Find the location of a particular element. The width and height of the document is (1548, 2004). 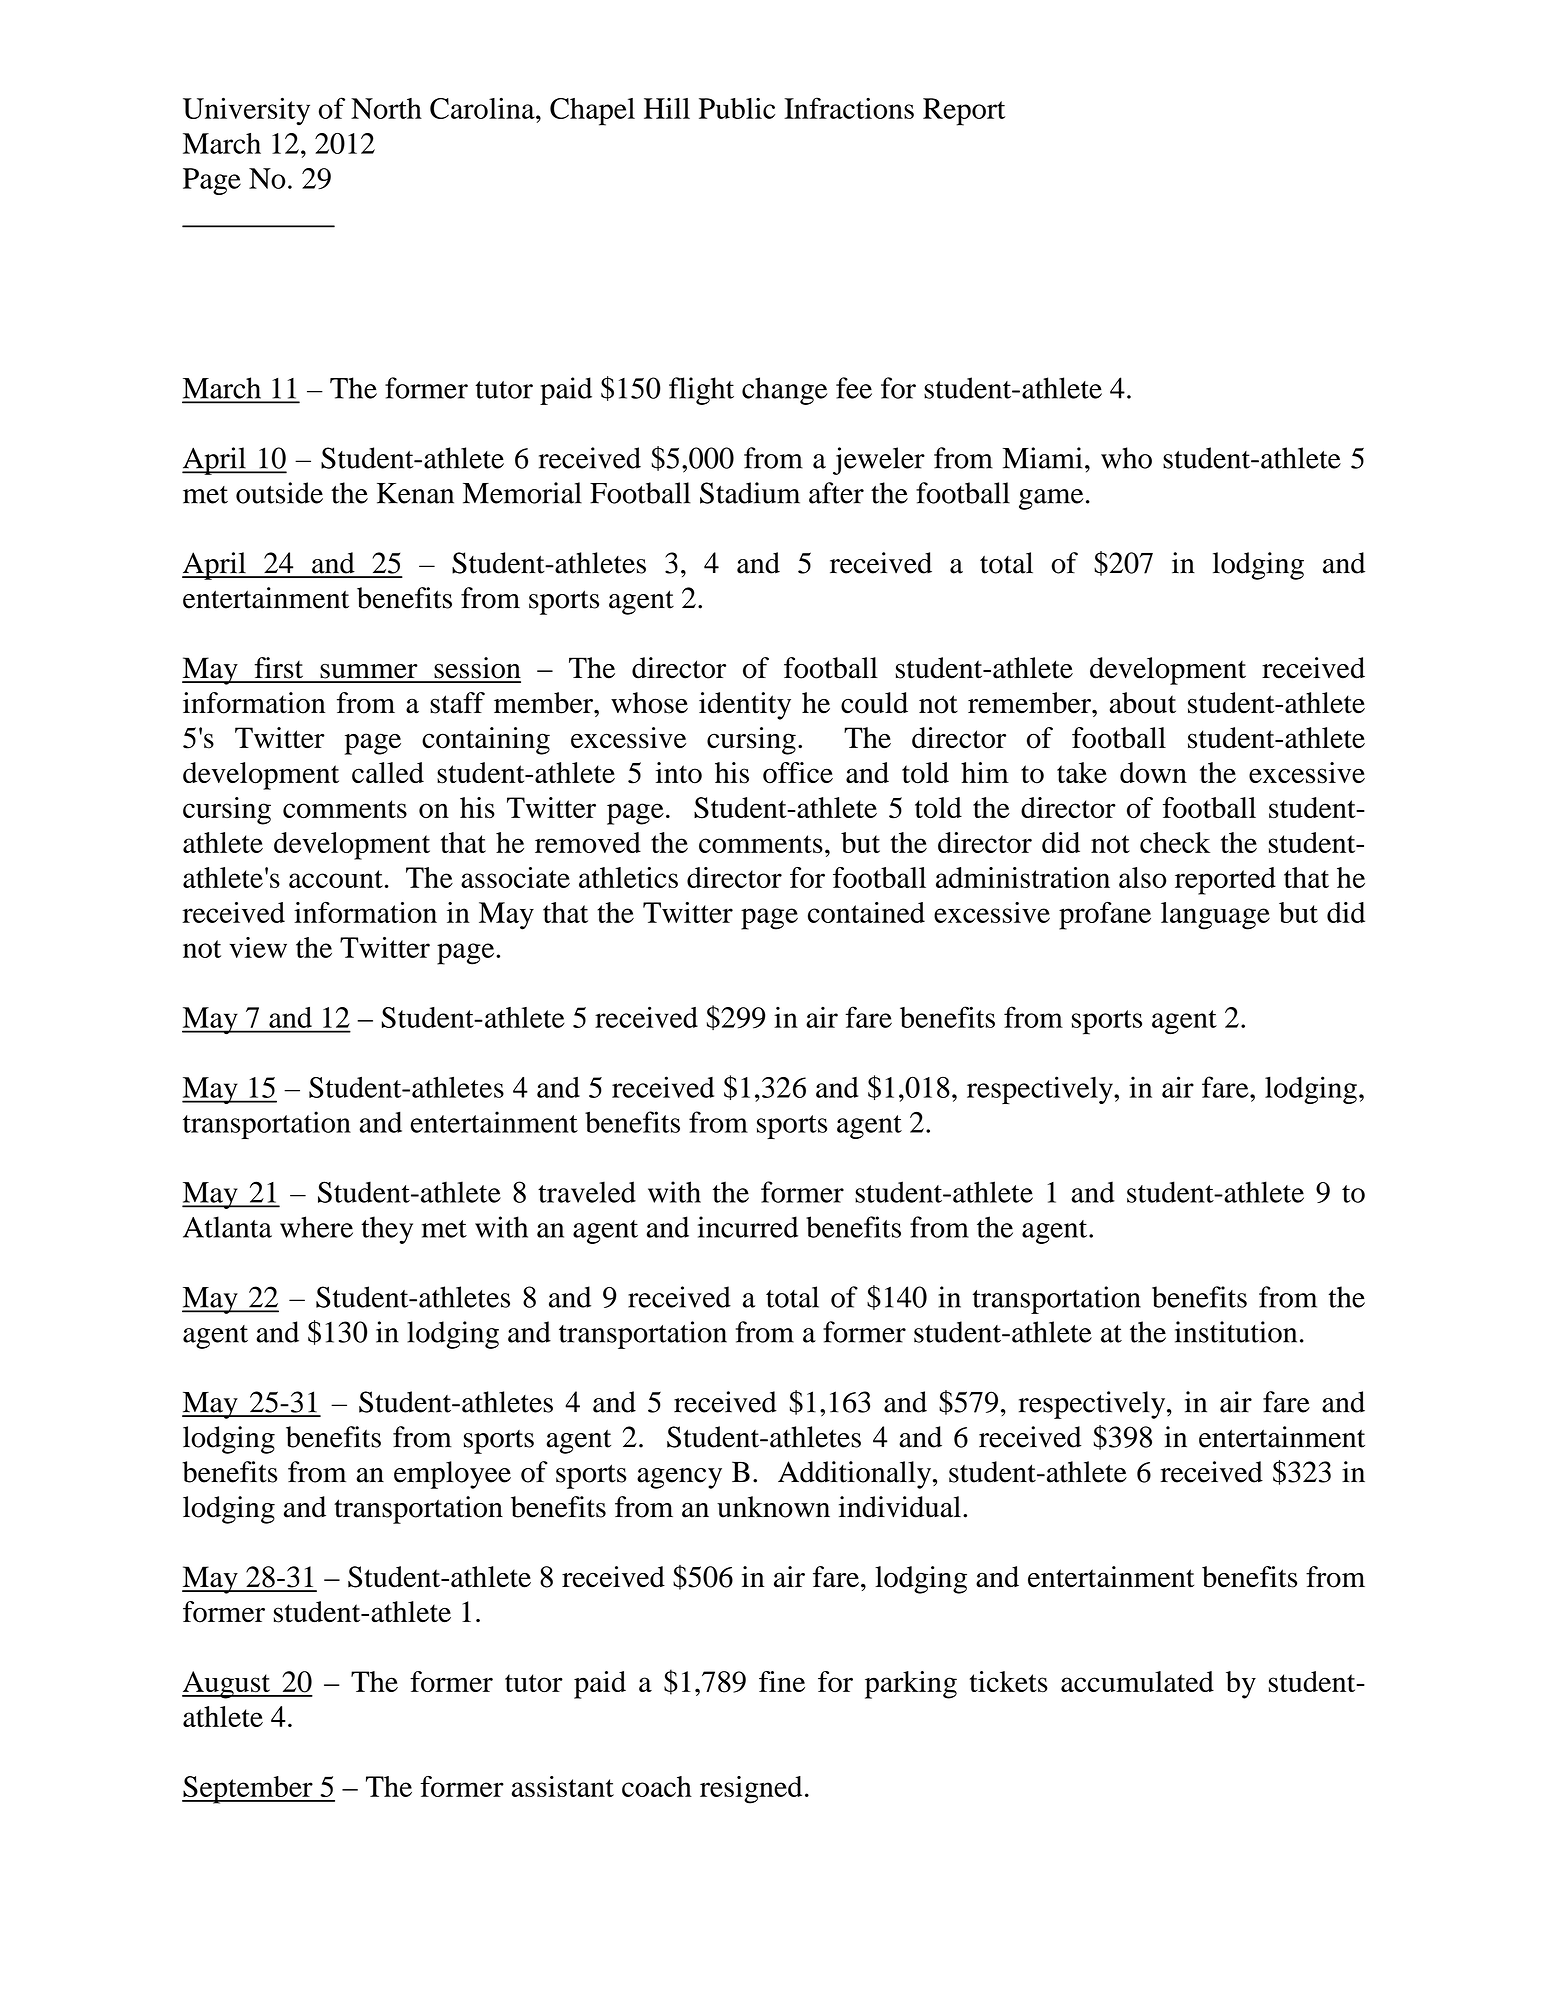

institution is located at coordinates (1236, 1332).
